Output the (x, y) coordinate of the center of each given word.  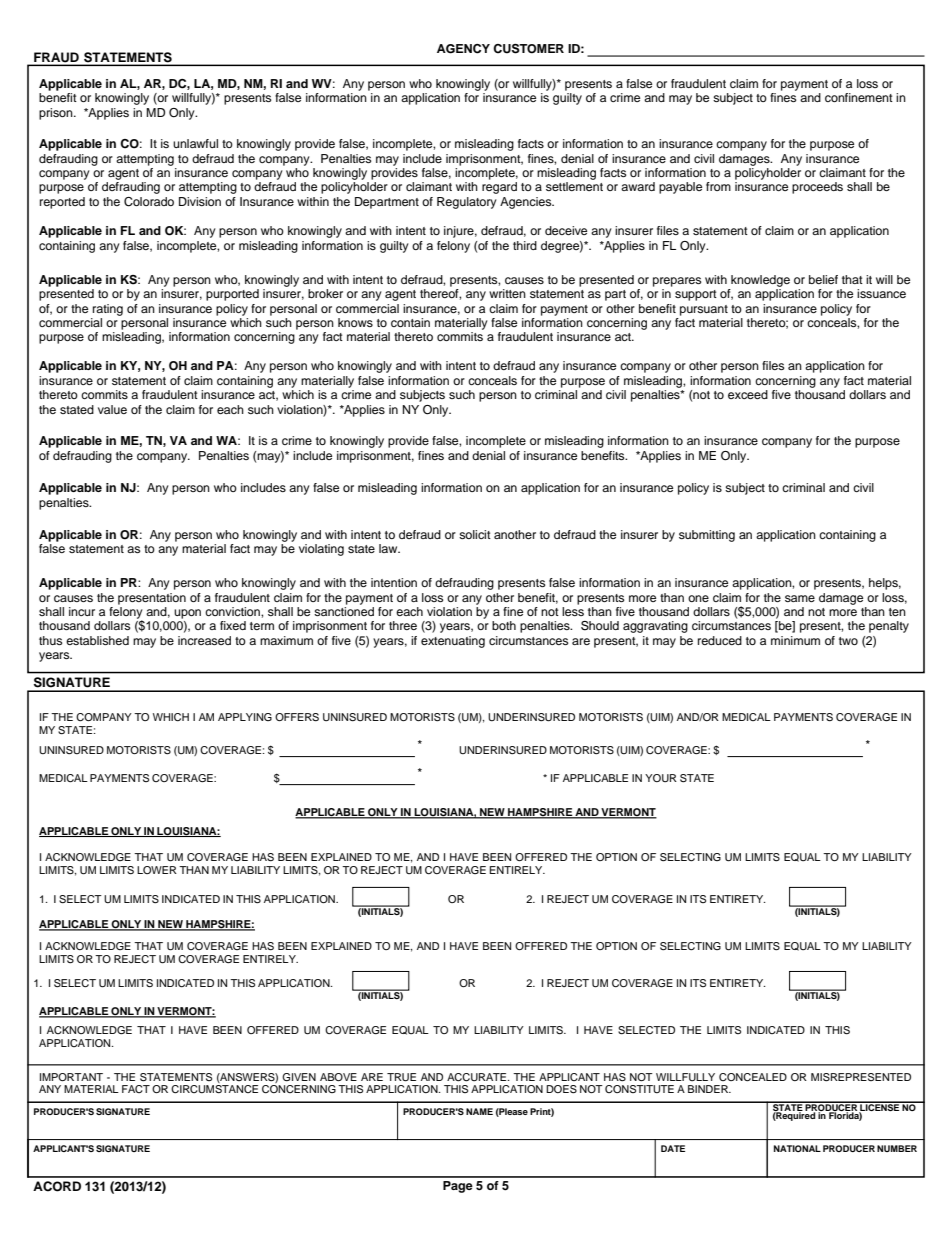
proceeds (817, 188)
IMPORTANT (71, 1077)
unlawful (195, 143)
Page (458, 1187)
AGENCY (463, 49)
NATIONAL (797, 1148)
